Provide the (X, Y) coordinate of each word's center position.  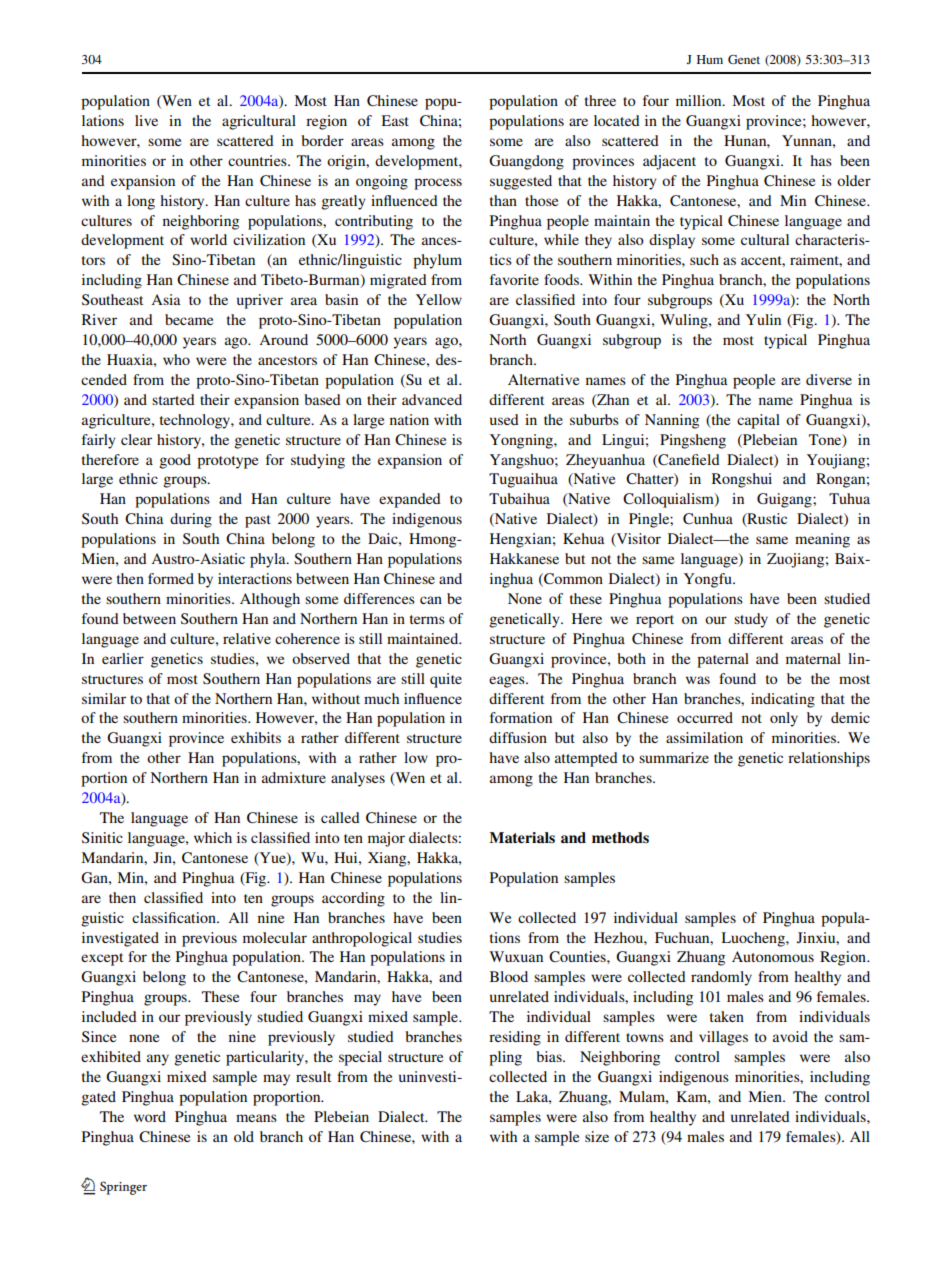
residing (515, 1038)
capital (758, 421)
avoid (790, 1036)
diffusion (518, 737)
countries (258, 160)
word (150, 1116)
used (504, 419)
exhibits (256, 737)
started (173, 399)
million (700, 100)
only (784, 719)
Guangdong (526, 162)
